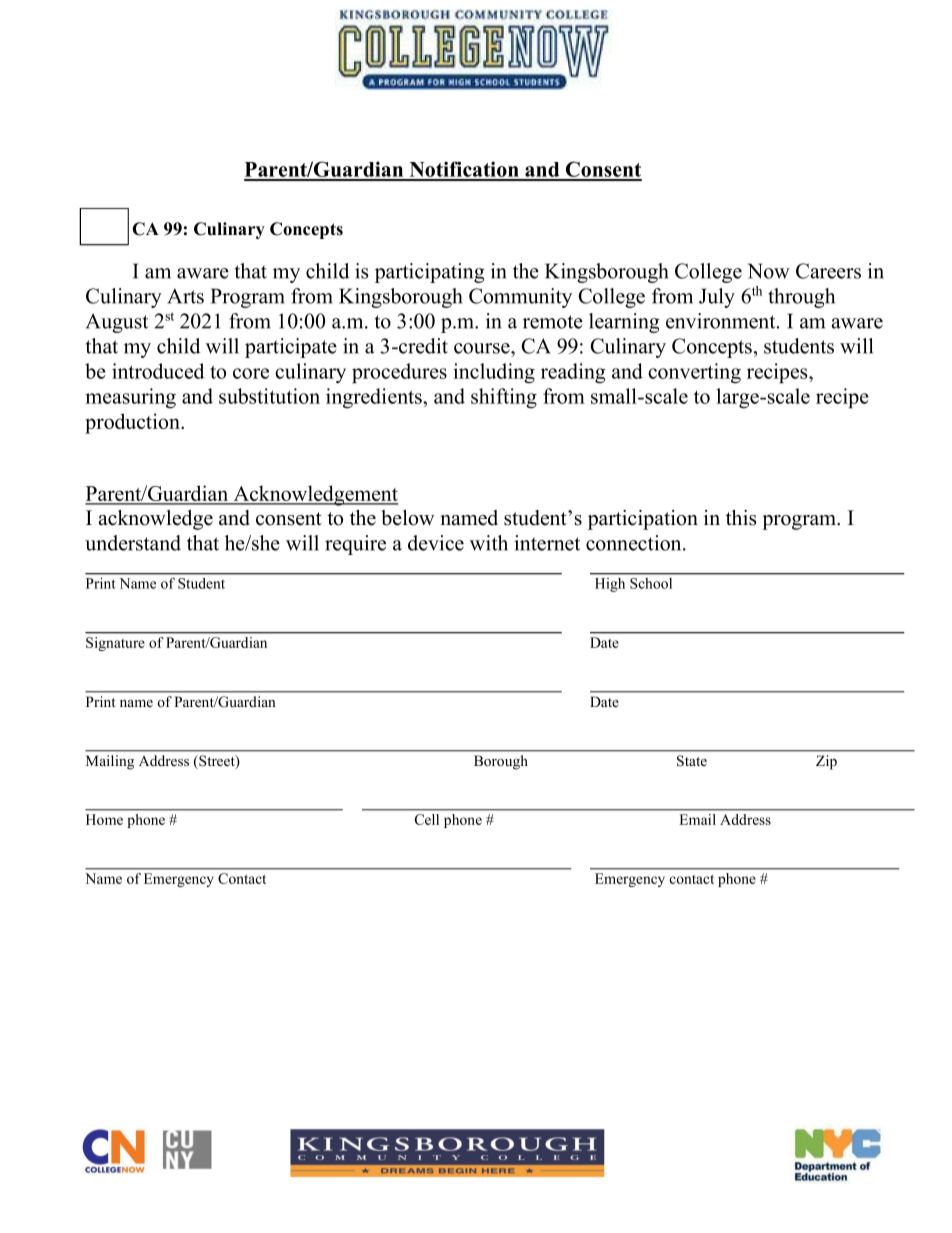 Image resolution: width=952 pixels, height=1233 pixels. What do you see at coordinates (504, 398) in the document?
I see `shifting` at bounding box center [504, 398].
